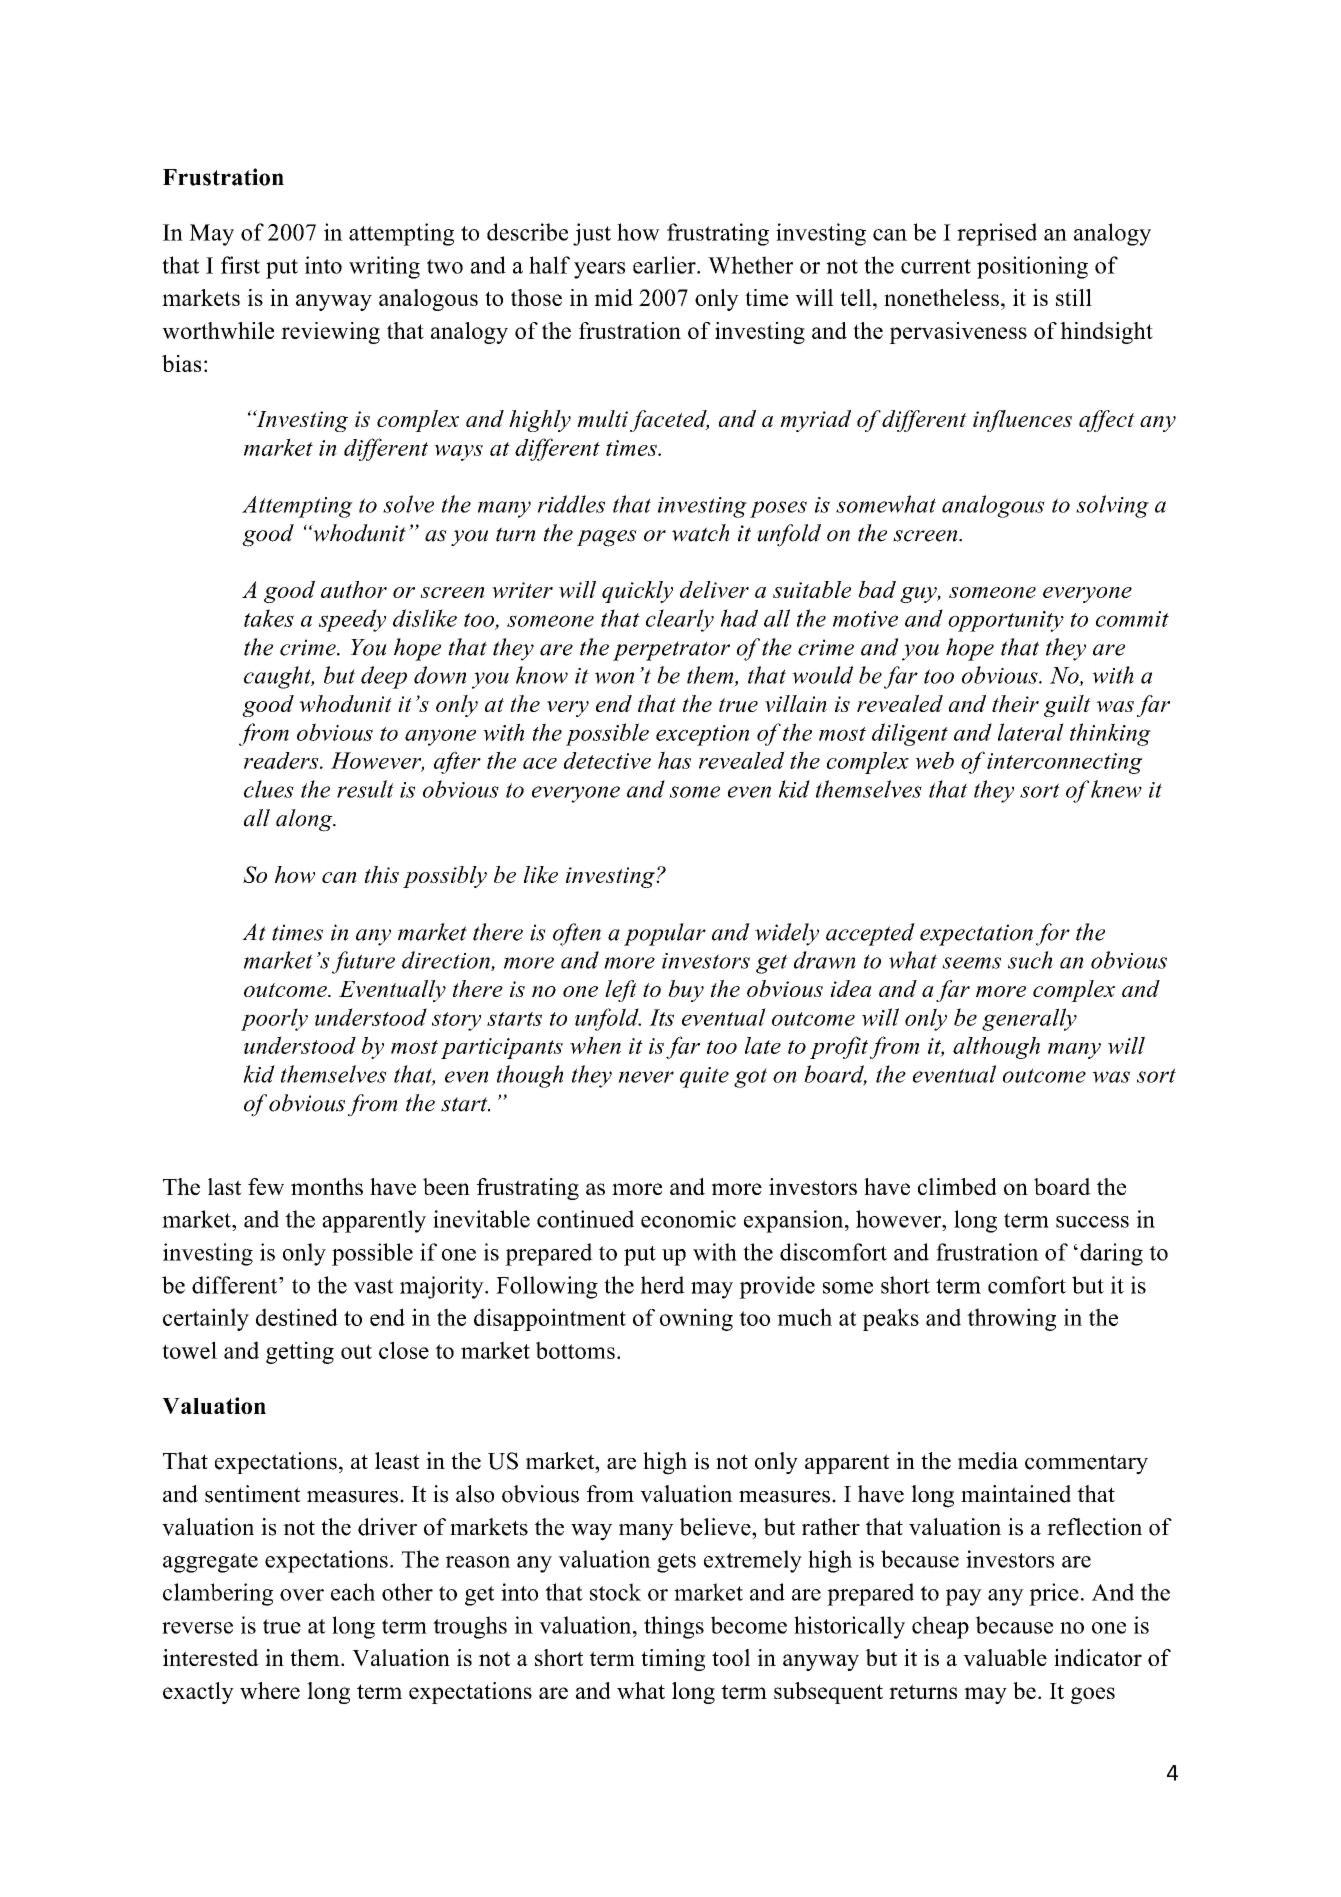 The height and width of the document is (1897, 1341). I want to click on earlier, so click(665, 265).
